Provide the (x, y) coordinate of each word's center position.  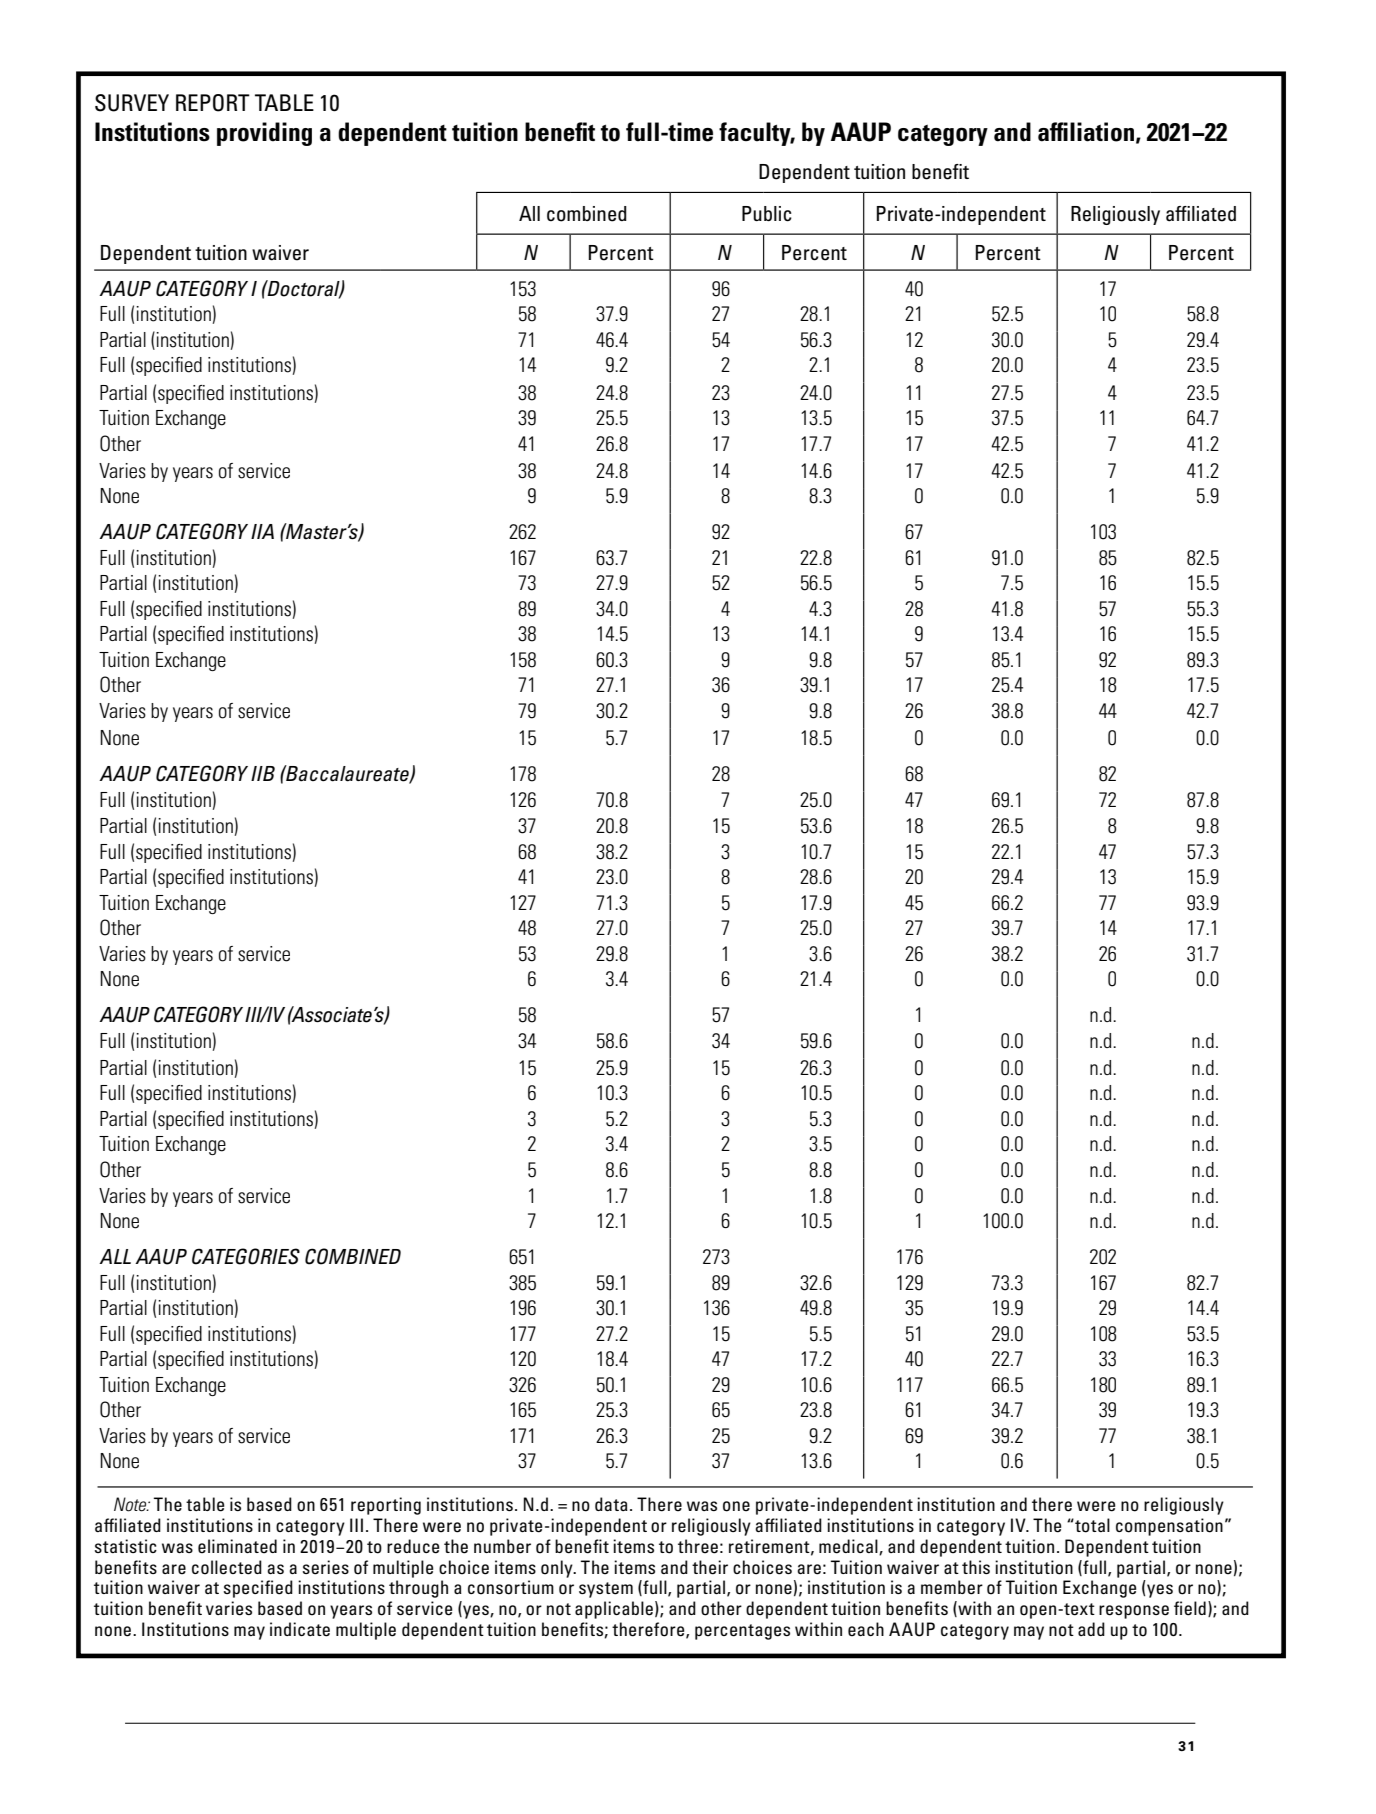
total (1091, 1525)
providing (264, 134)
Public (767, 214)
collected (227, 1567)
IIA (262, 531)
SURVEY (132, 103)
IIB (263, 773)
